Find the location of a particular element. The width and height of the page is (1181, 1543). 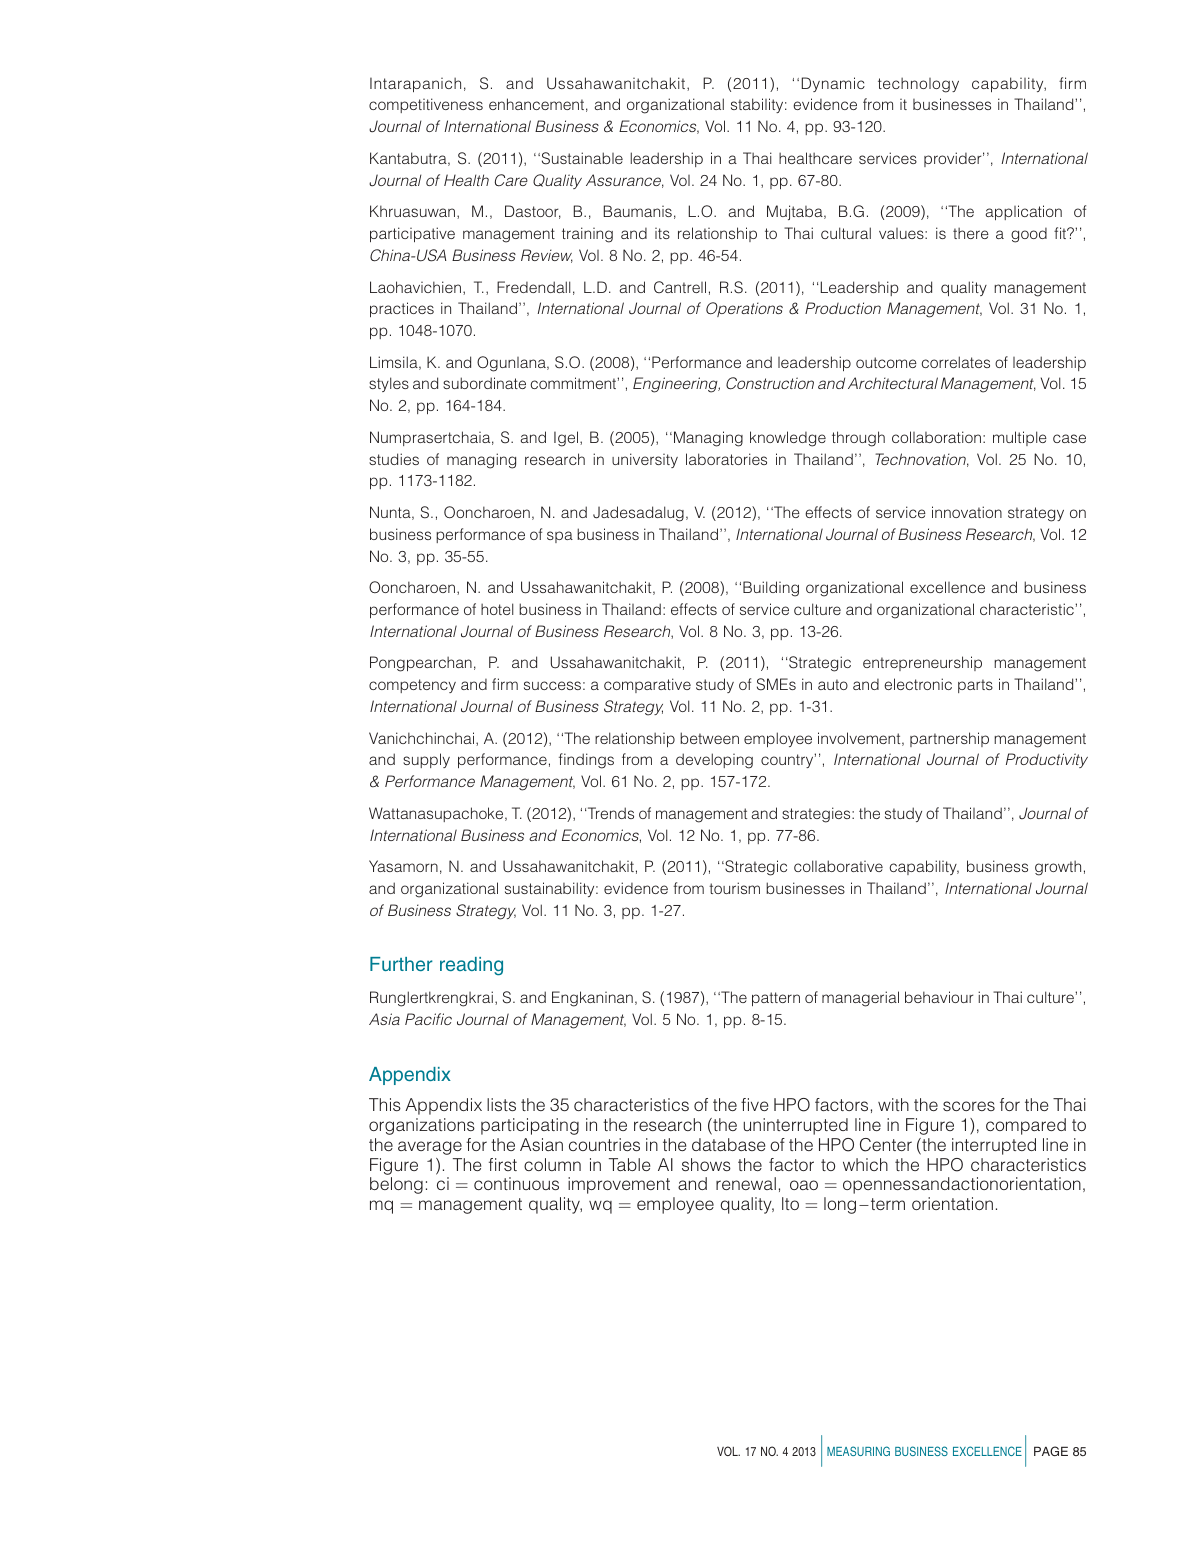

hotel is located at coordinates (497, 609).
